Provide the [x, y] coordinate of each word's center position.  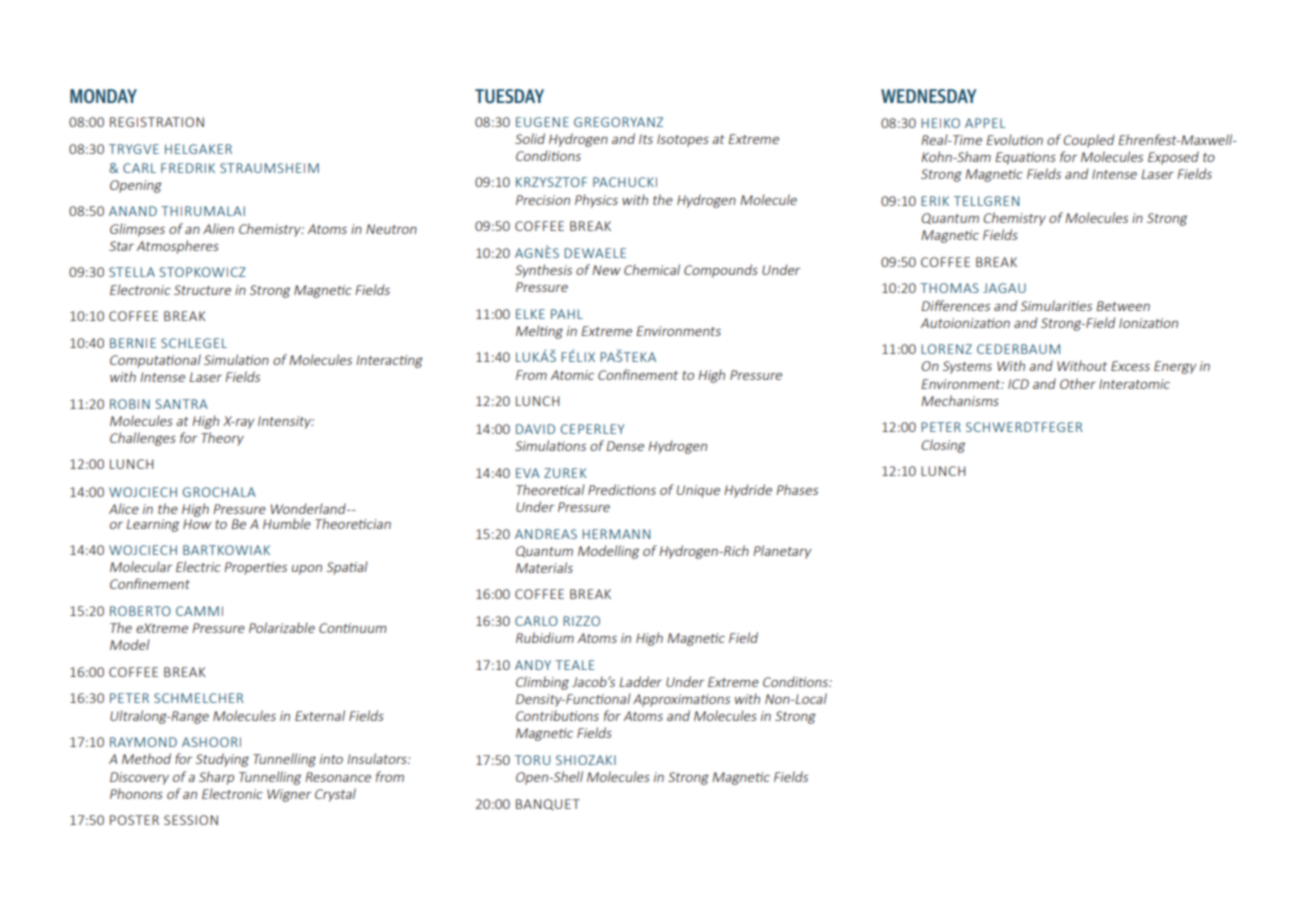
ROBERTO [140, 611]
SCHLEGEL [194, 343]
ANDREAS [546, 534]
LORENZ [946, 349]
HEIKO [940, 123]
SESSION [191, 820]
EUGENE [542, 122]
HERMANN [616, 534]
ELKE [530, 314]
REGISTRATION [157, 122]
